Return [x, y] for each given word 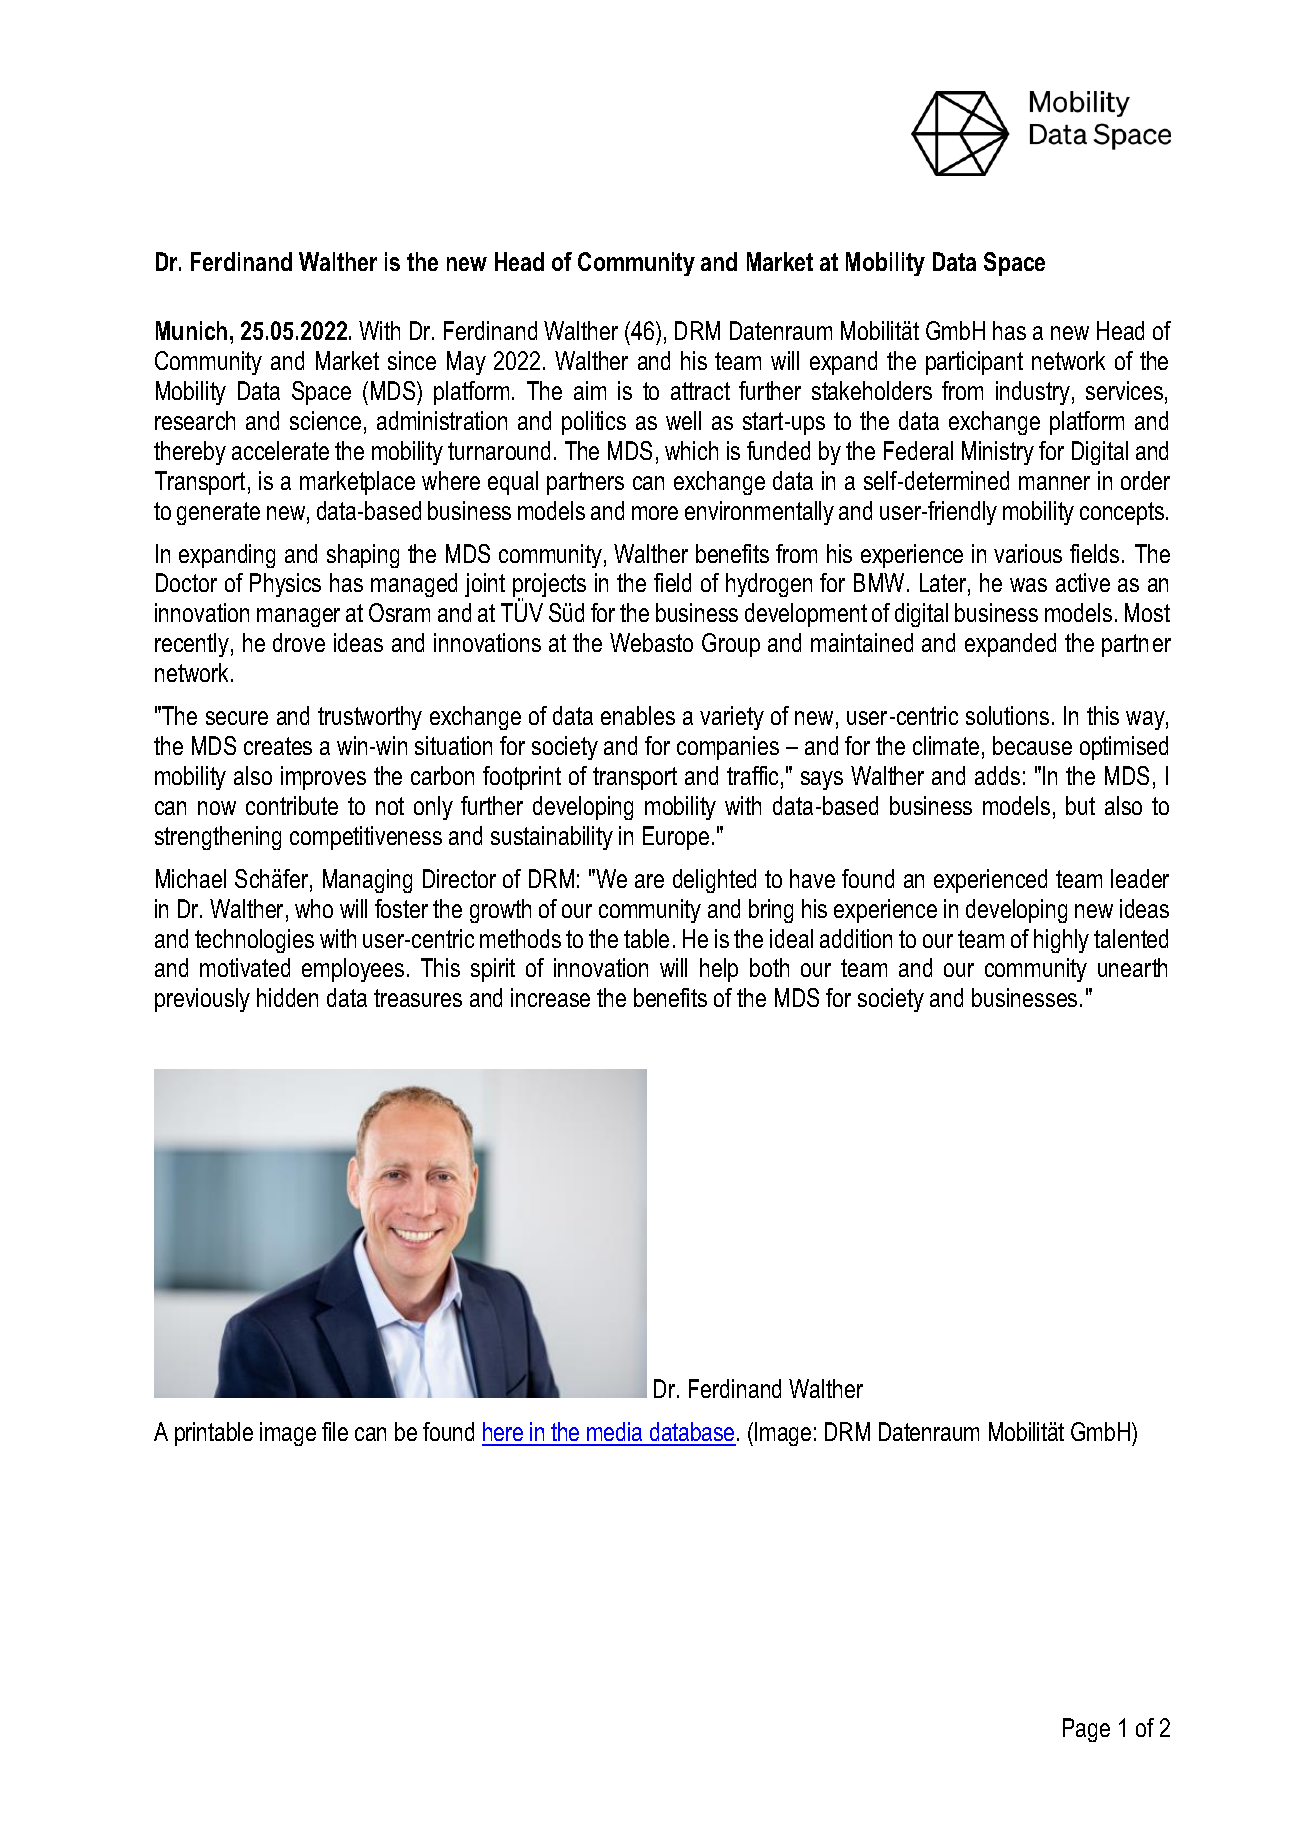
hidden [287, 997]
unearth [1132, 967]
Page [1086, 1730]
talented [1131, 938]
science [325, 420]
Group [731, 645]
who [314, 908]
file [335, 1431]
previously [202, 1000]
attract [700, 391]
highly [1061, 941]
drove [299, 642]
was [1028, 585]
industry [1033, 393]
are [649, 881]
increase [550, 997]
